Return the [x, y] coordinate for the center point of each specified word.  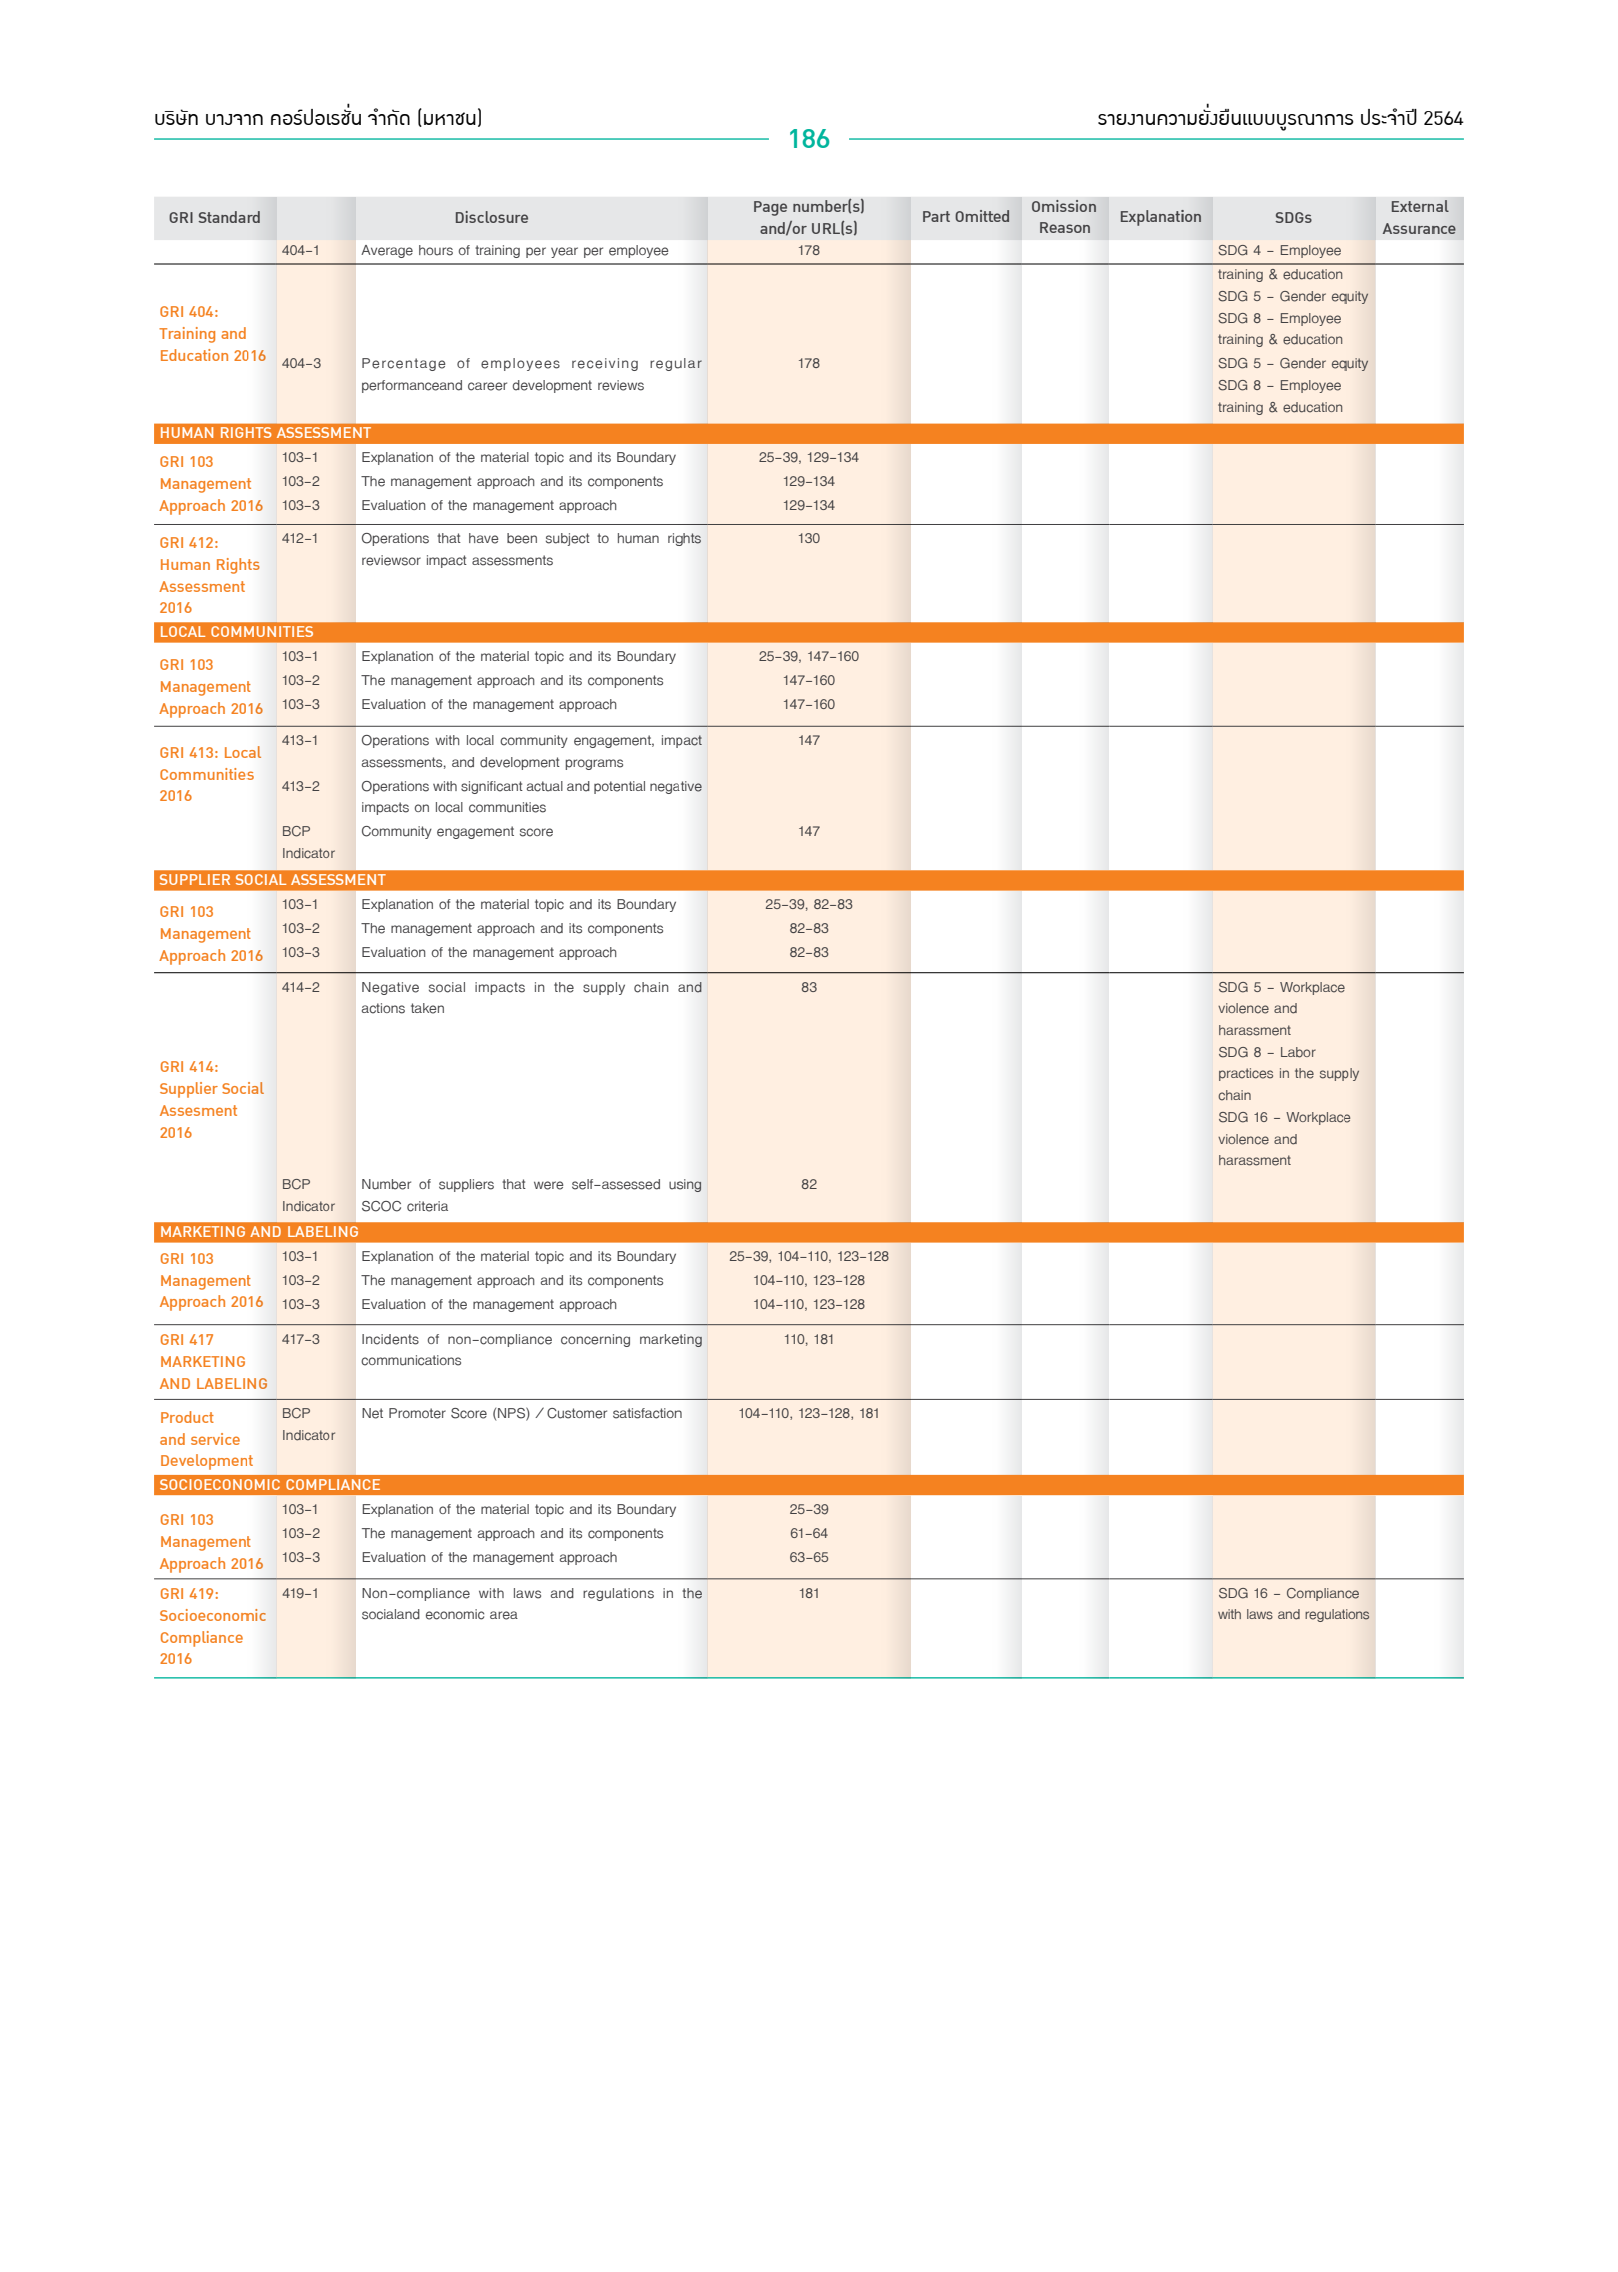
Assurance [1419, 228]
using [685, 1185]
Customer [577, 1413]
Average [387, 251]
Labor [1298, 1052]
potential [619, 787]
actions [383, 1008]
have [483, 538]
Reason [1065, 227]
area [504, 1615]
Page [770, 208]
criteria [427, 1206]
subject [568, 539]
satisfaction [647, 1413]
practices [1246, 1074]
